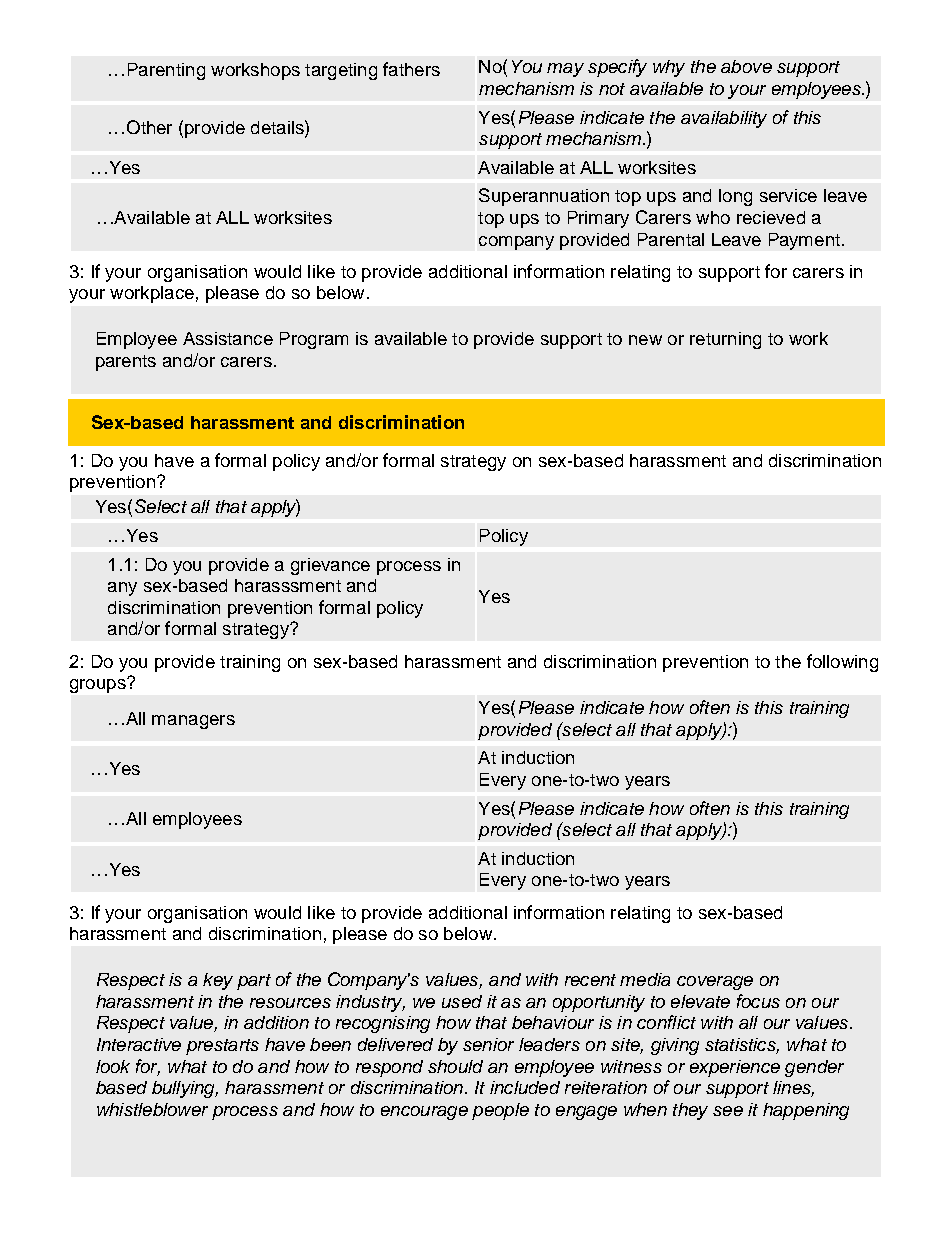 The image size is (952, 1233). Describe the element at coordinates (735, 1068) in the screenshot. I see `experience` at that location.
